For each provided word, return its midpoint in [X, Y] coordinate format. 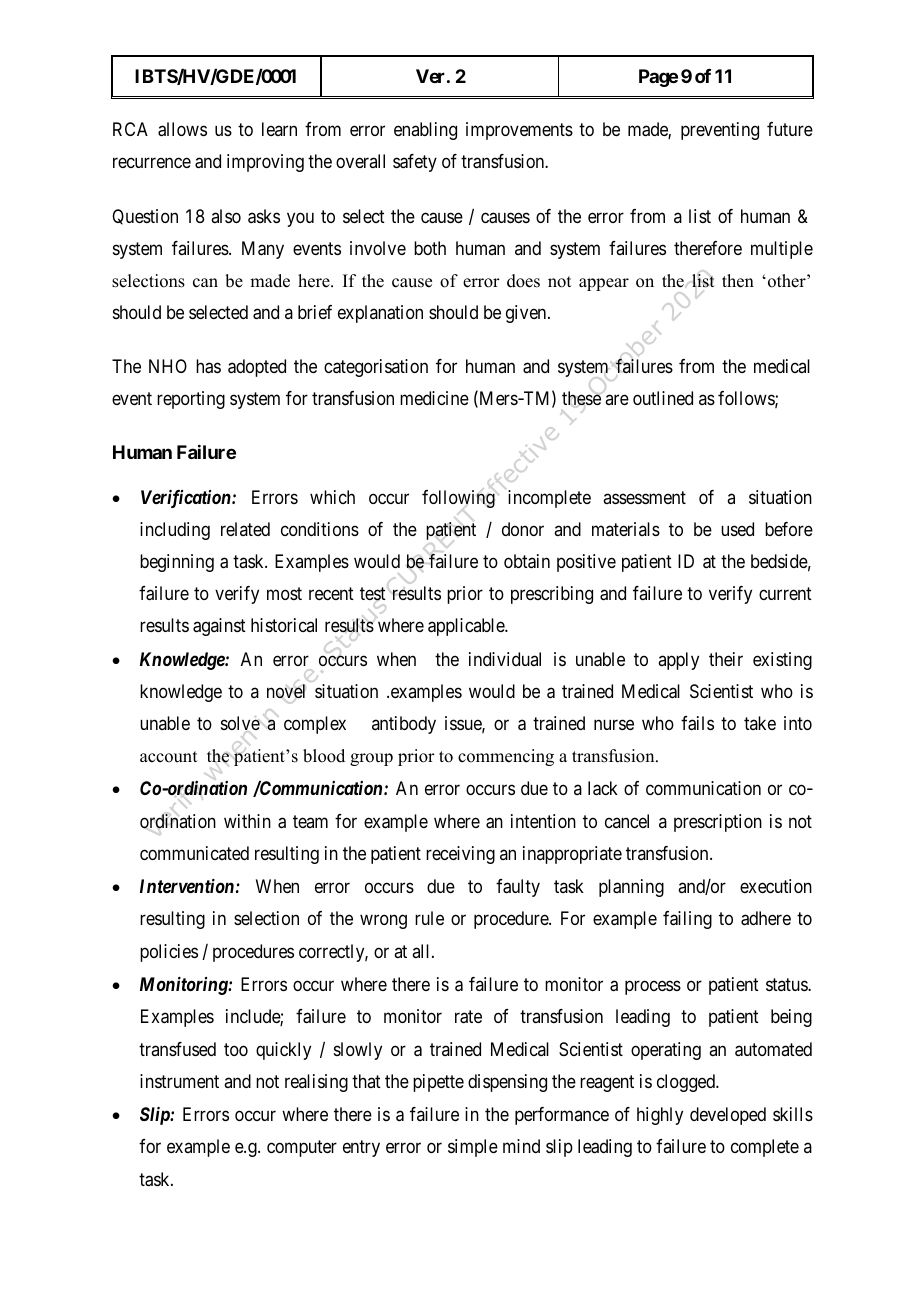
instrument [179, 1081]
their [726, 659]
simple [473, 1148]
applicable [467, 627]
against [219, 627]
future [790, 129]
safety [415, 163]
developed [728, 1116]
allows [182, 129]
